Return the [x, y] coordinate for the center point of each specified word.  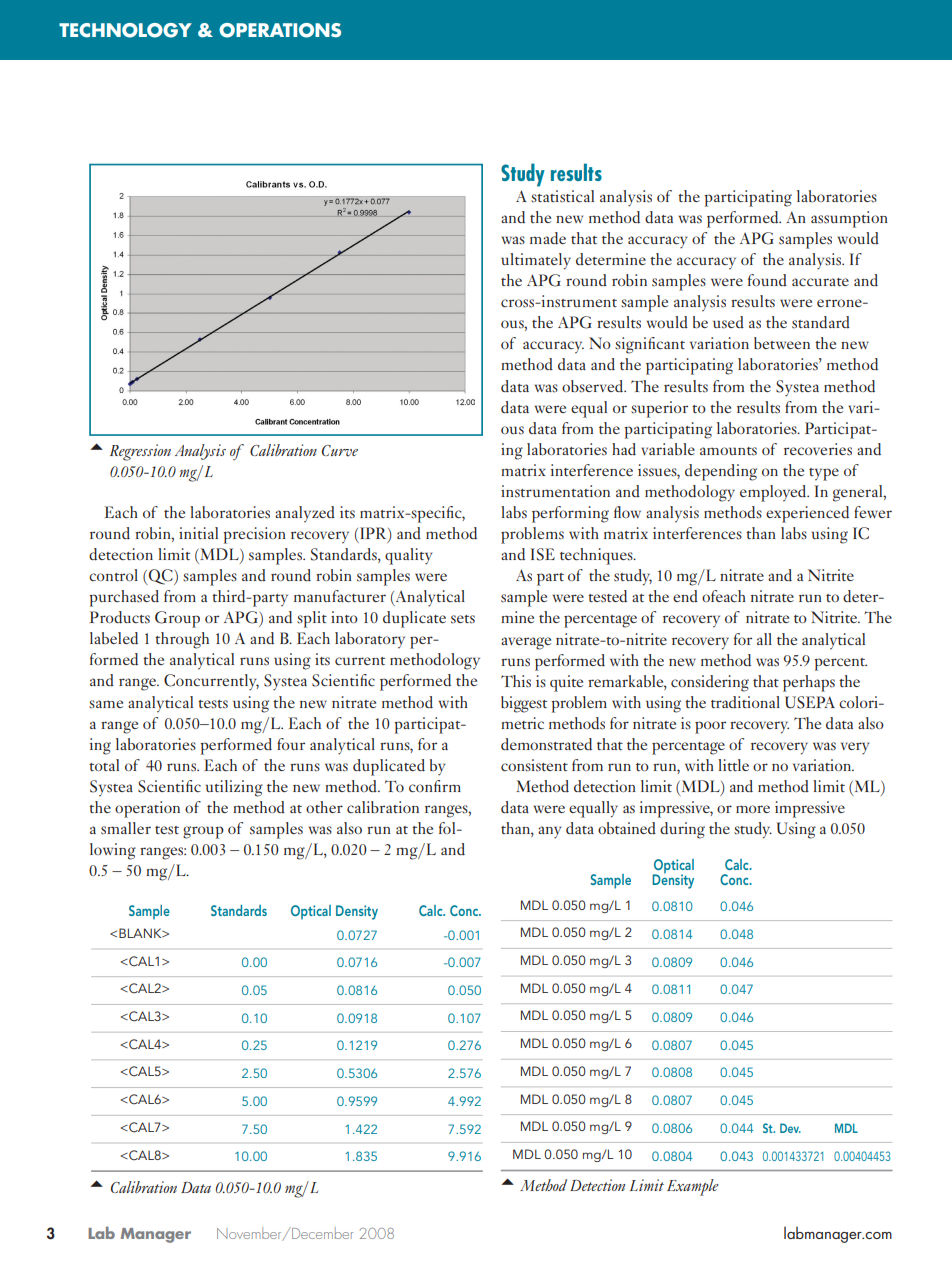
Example [693, 1187]
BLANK [141, 933]
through [182, 640]
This [516, 681]
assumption [849, 219]
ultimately [536, 261]
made [548, 238]
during [682, 830]
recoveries [818, 449]
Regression [140, 452]
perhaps [809, 683]
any [550, 832]
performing [570, 514]
